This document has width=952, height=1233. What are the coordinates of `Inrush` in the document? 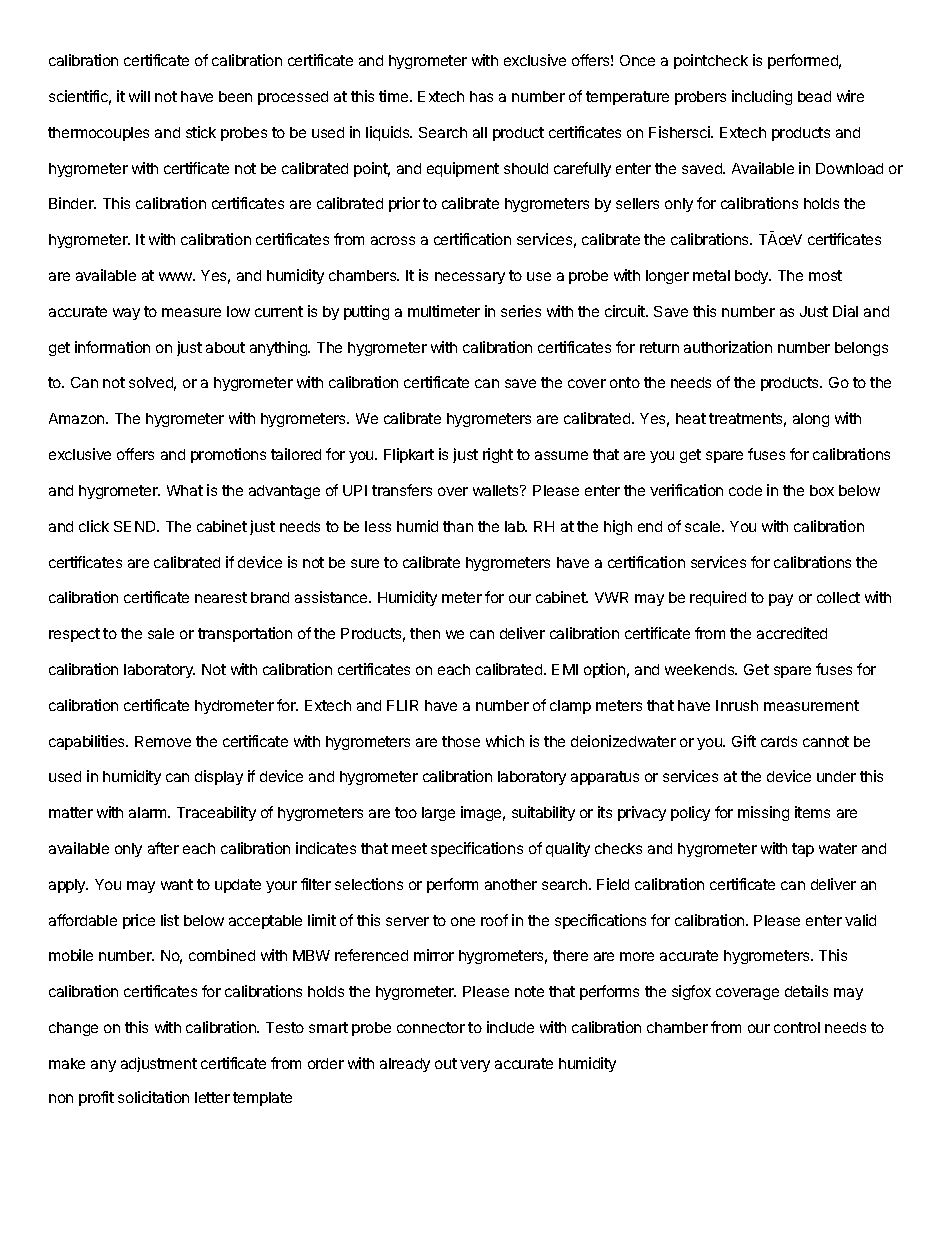 It's located at (737, 705).
